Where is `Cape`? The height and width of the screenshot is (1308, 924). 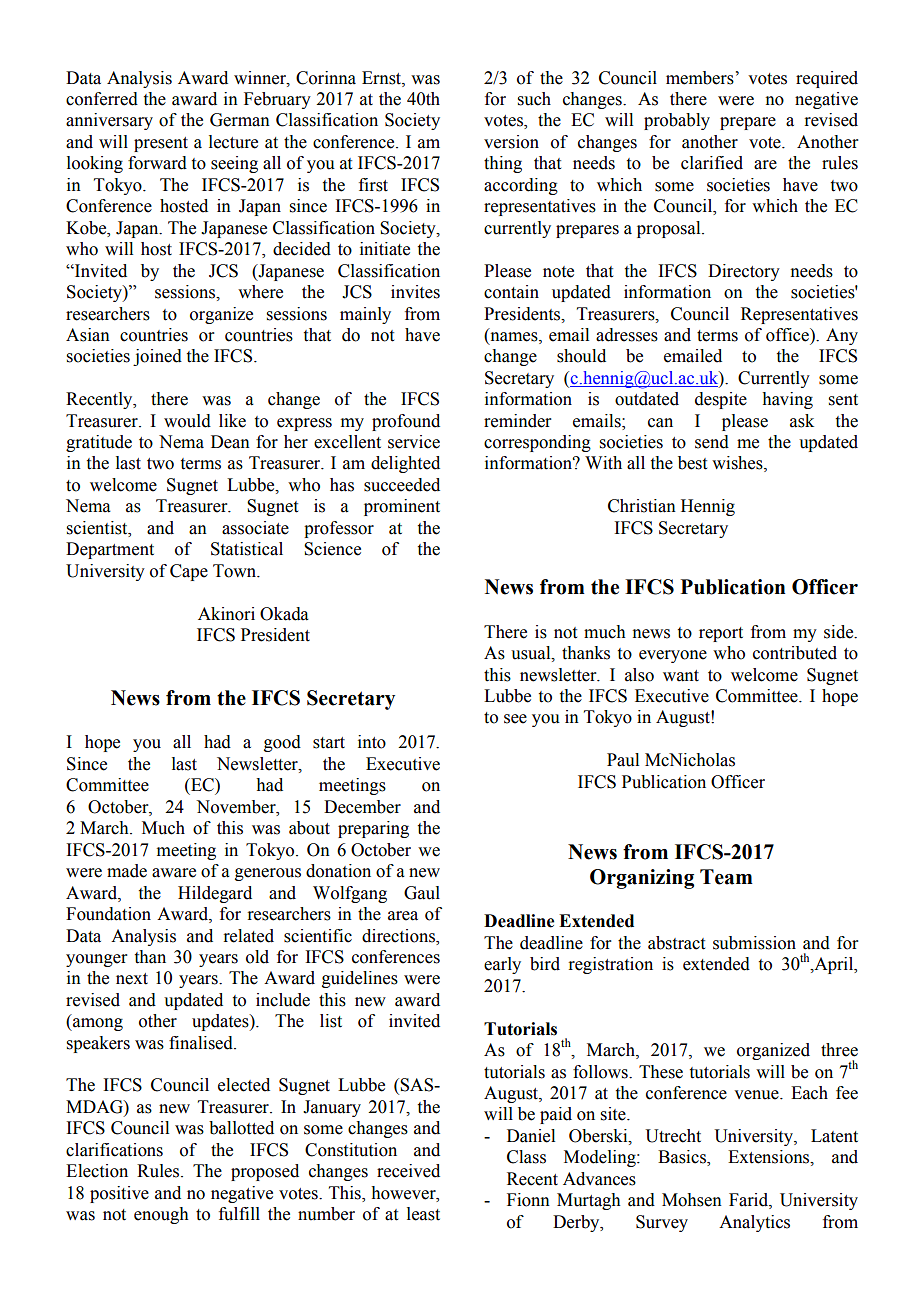 Cape is located at coordinates (189, 572).
